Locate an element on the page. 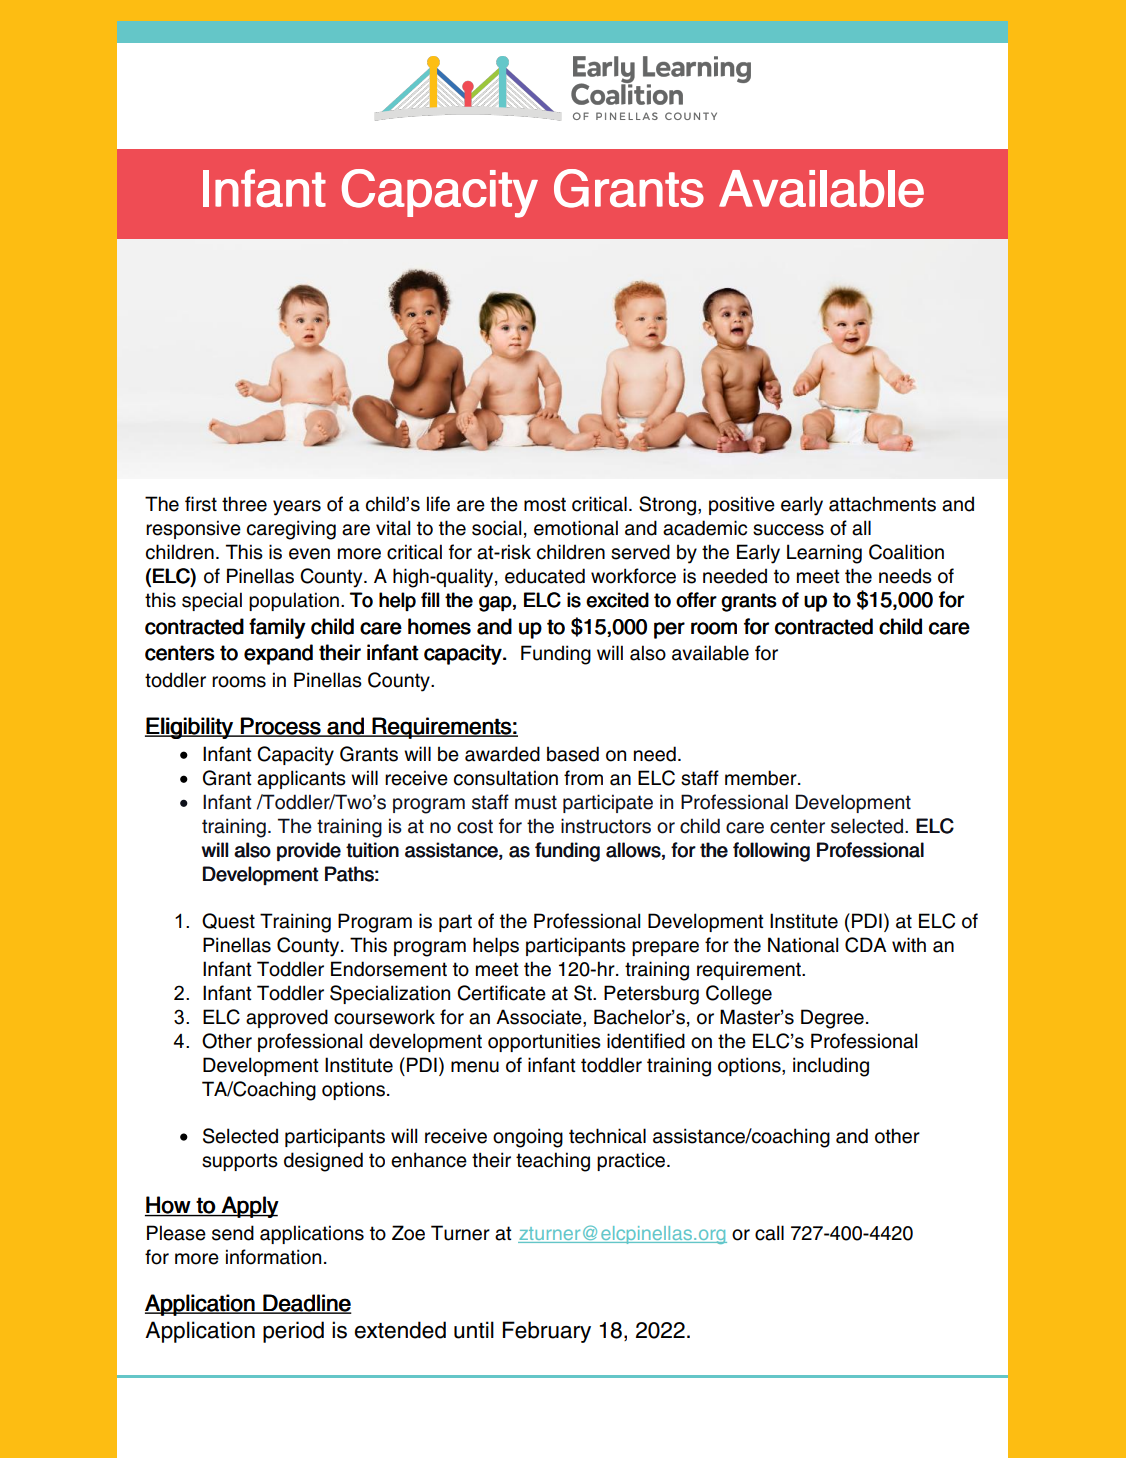 The width and height of the image is (1126, 1458). emotional is located at coordinates (576, 528).
